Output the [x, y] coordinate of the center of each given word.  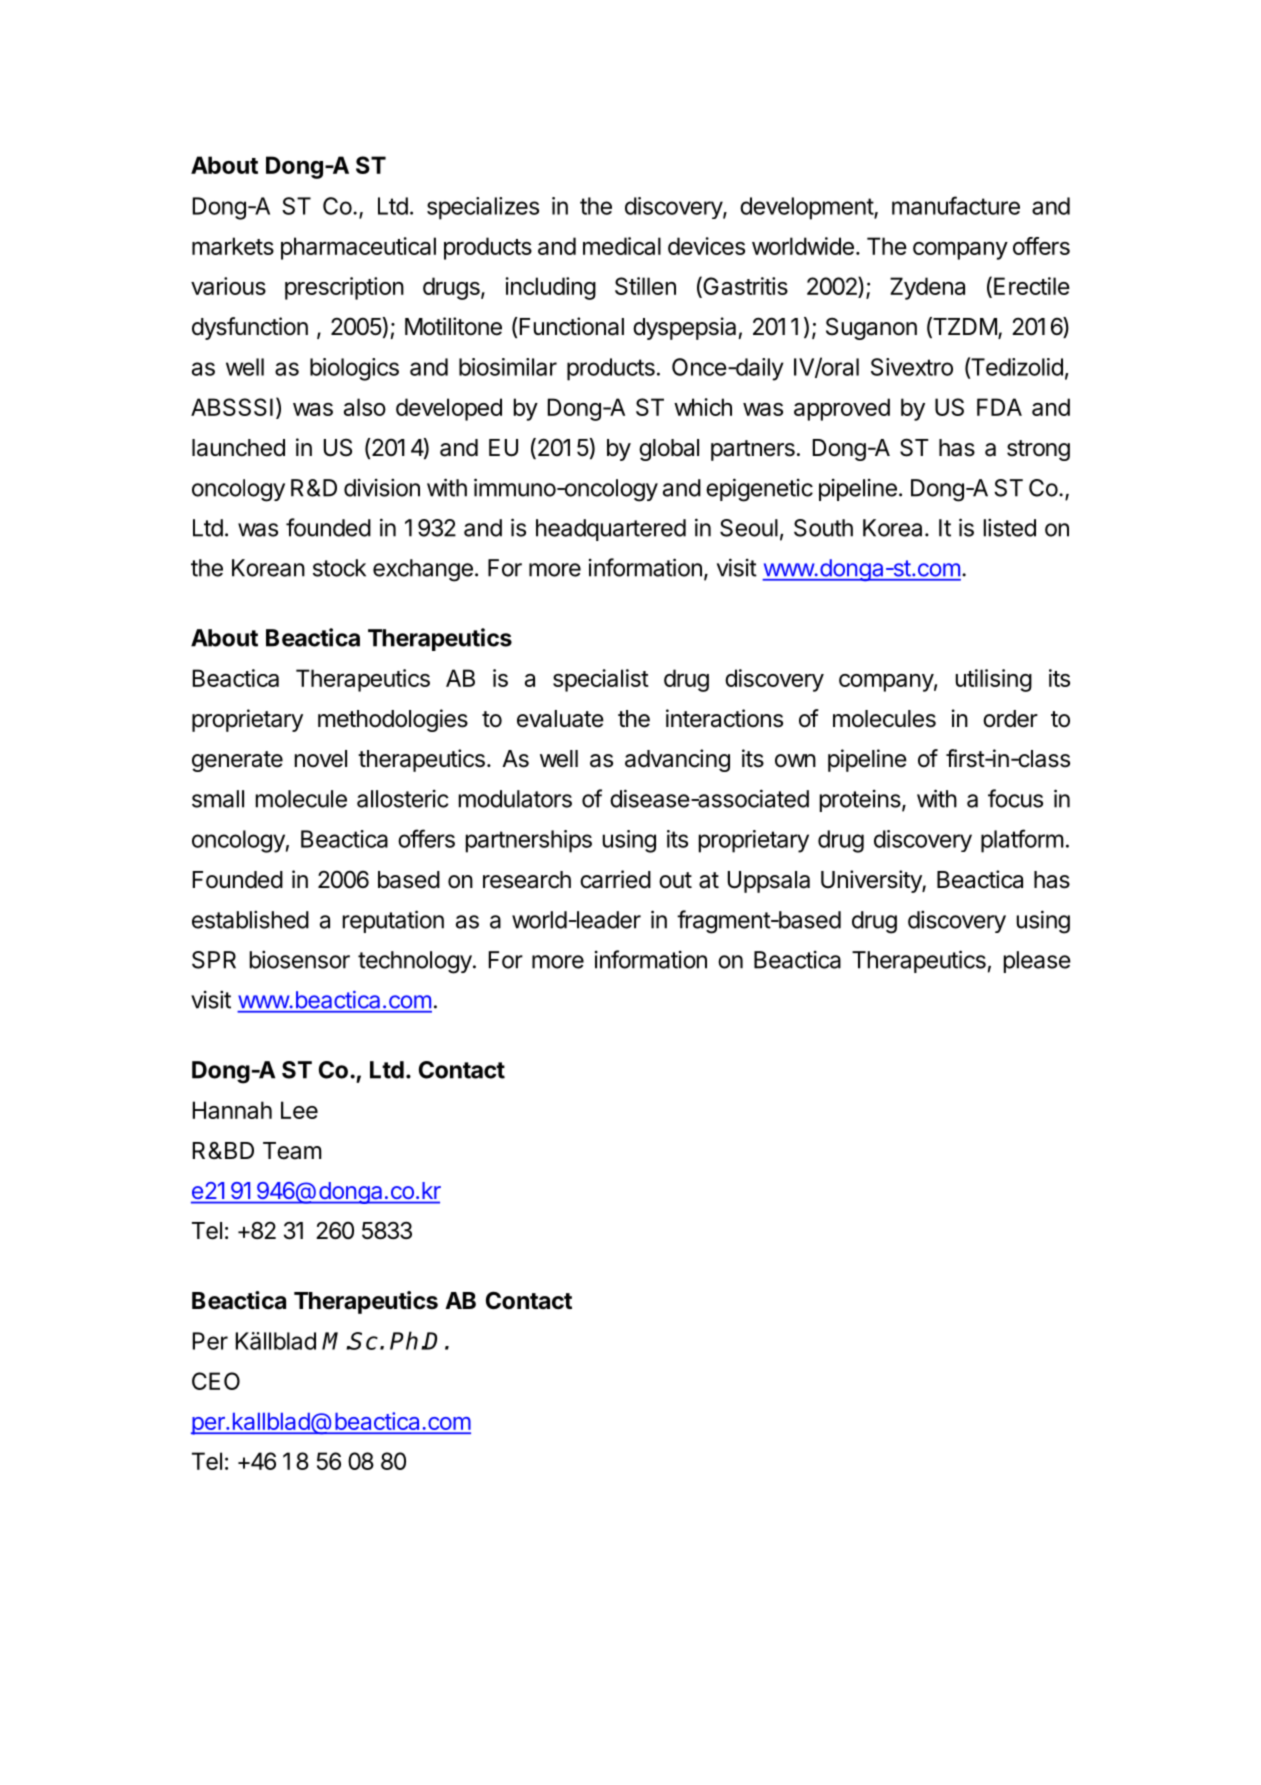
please [1037, 962]
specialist [601, 680]
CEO [216, 1381]
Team [292, 1151]
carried [615, 879]
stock [339, 568]
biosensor [300, 959]
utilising [994, 680]
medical [622, 246]
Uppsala [769, 882]
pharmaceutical [358, 248]
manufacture [956, 205]
